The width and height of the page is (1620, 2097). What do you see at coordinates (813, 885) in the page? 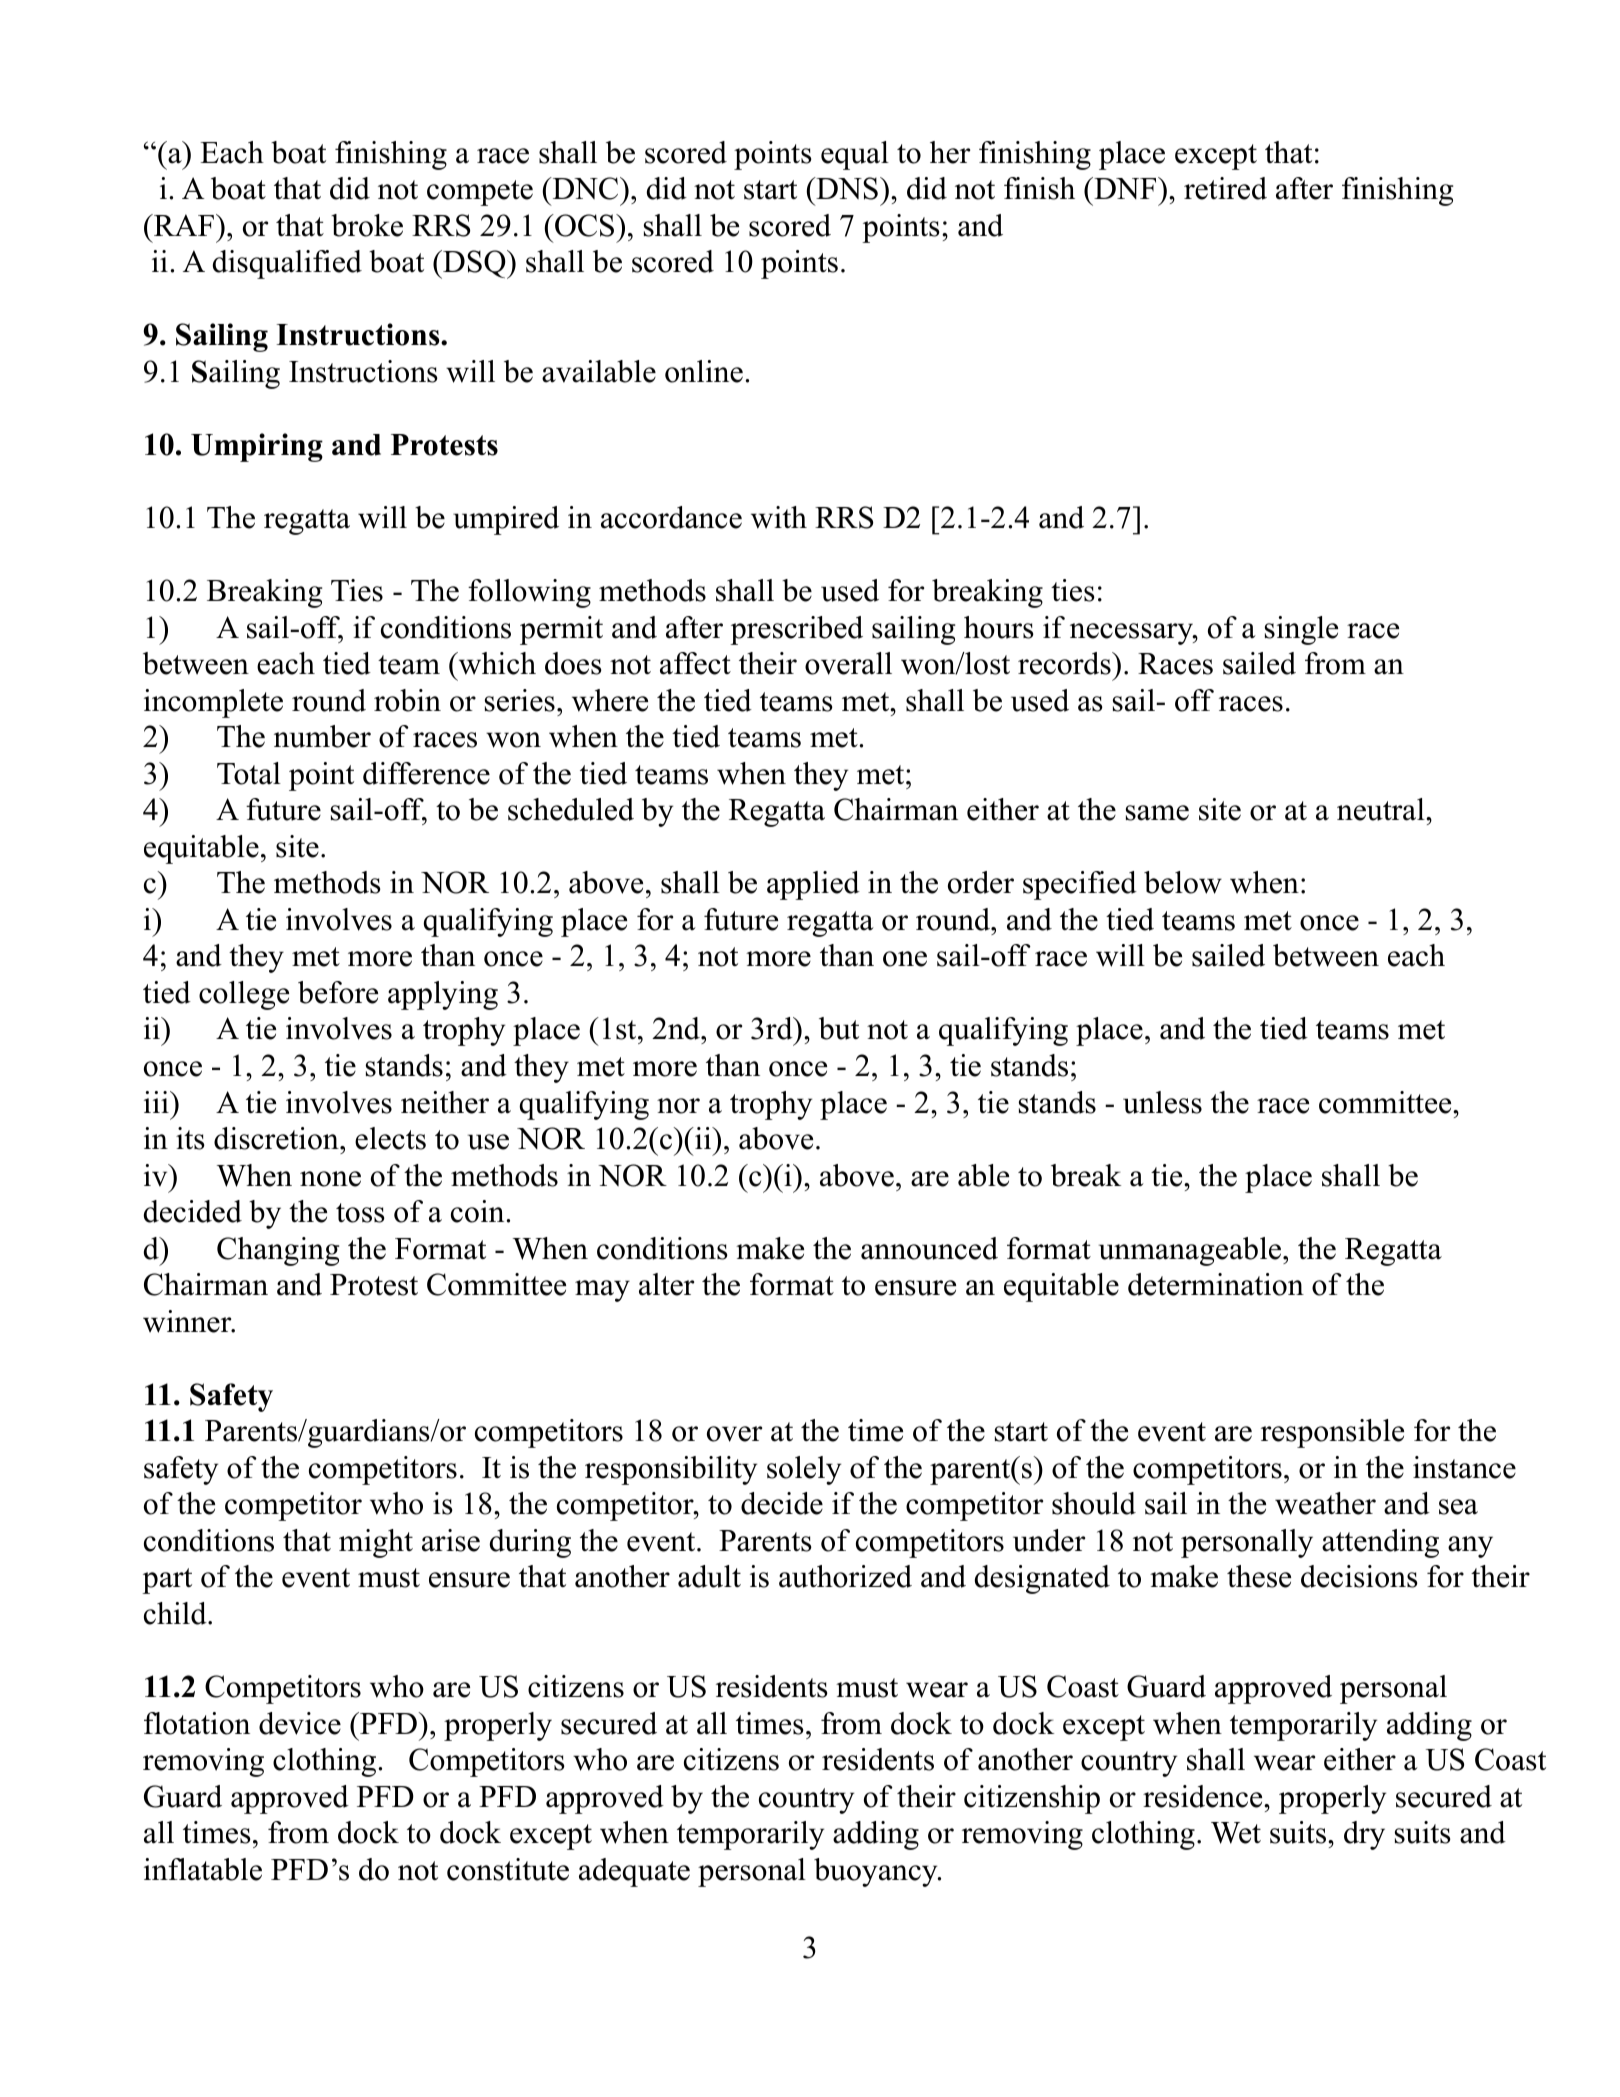
I see `applied` at bounding box center [813, 885].
